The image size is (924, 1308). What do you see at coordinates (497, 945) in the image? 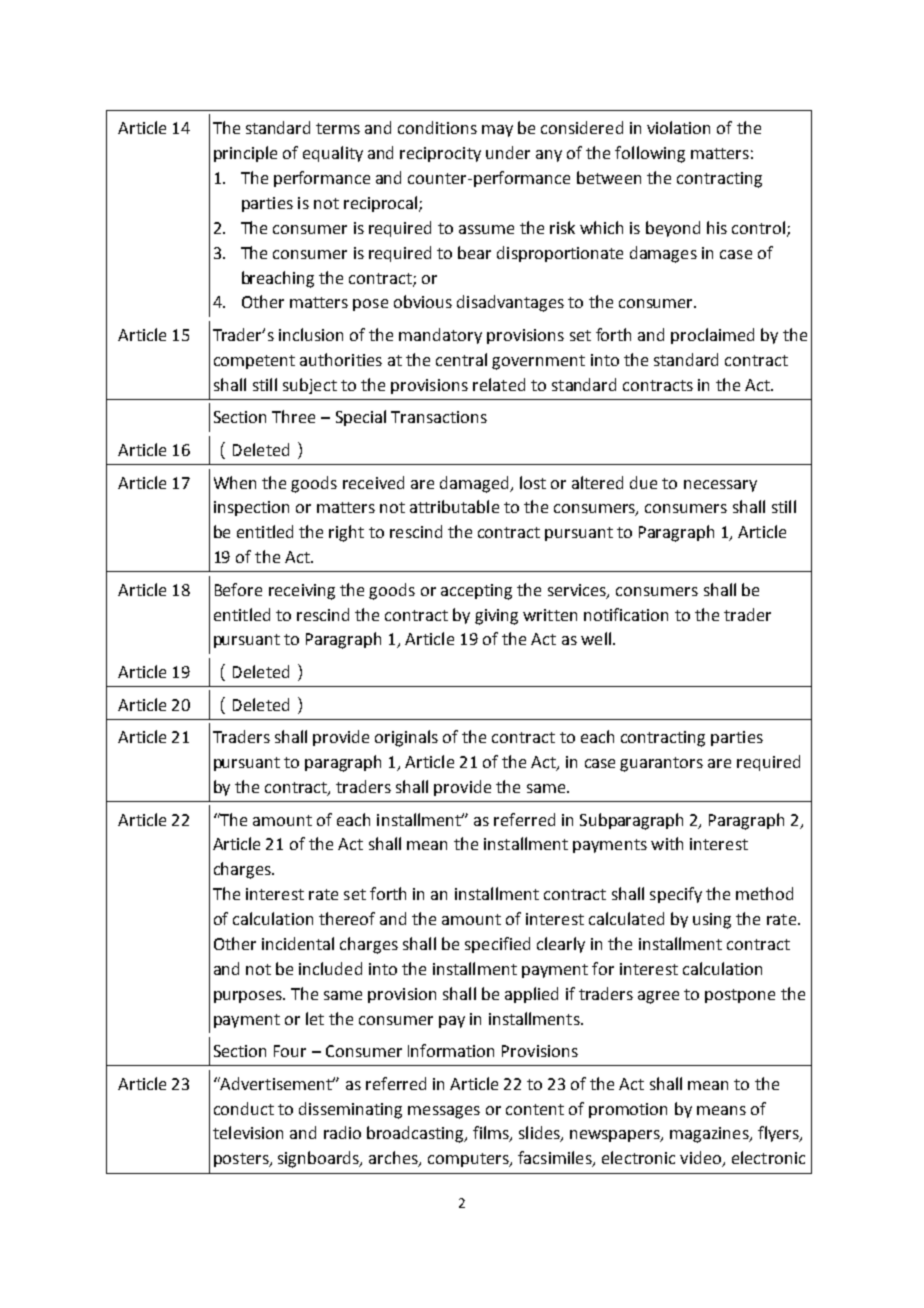
I see `specified` at bounding box center [497, 945].
